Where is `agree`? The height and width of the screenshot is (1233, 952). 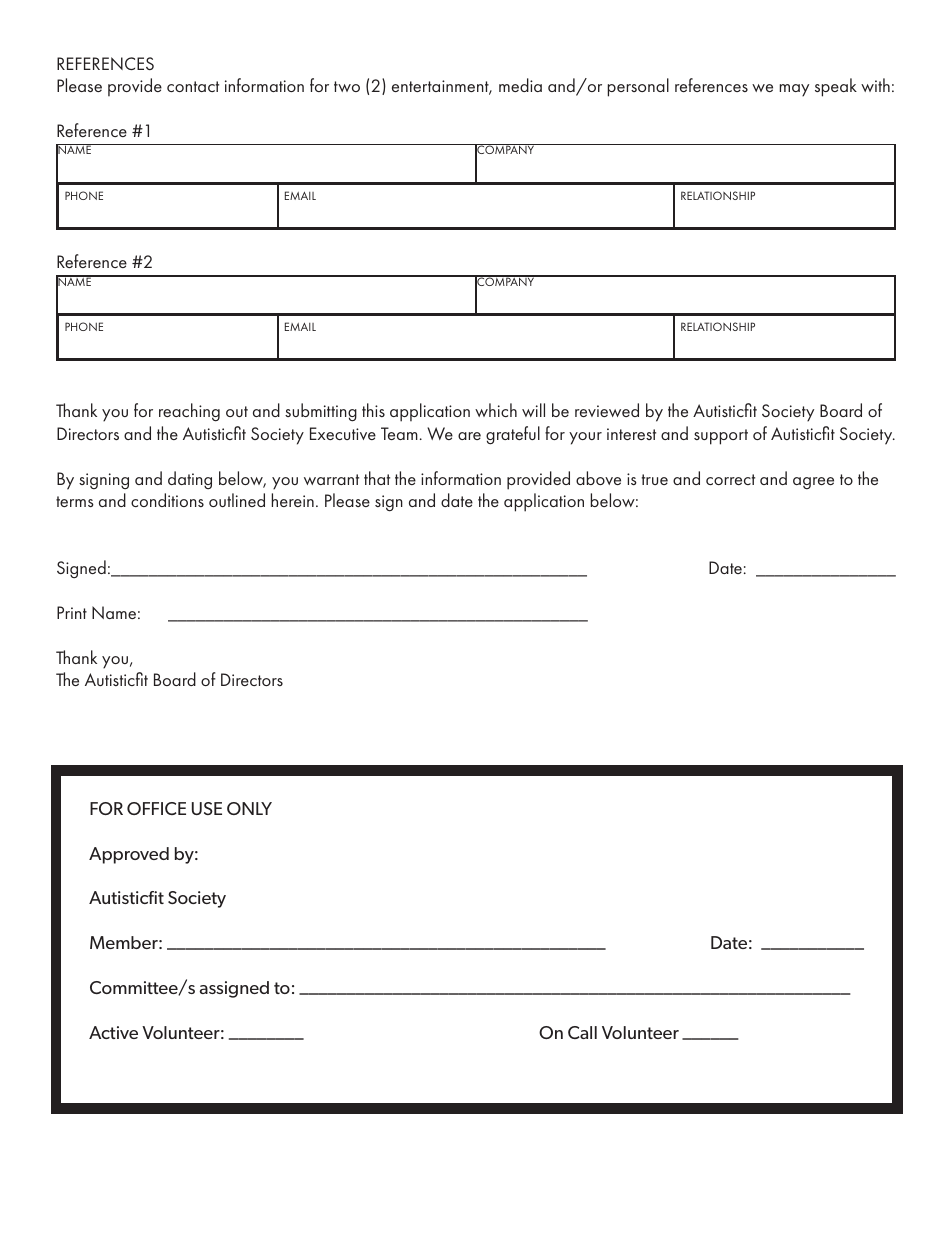
agree is located at coordinates (813, 483).
